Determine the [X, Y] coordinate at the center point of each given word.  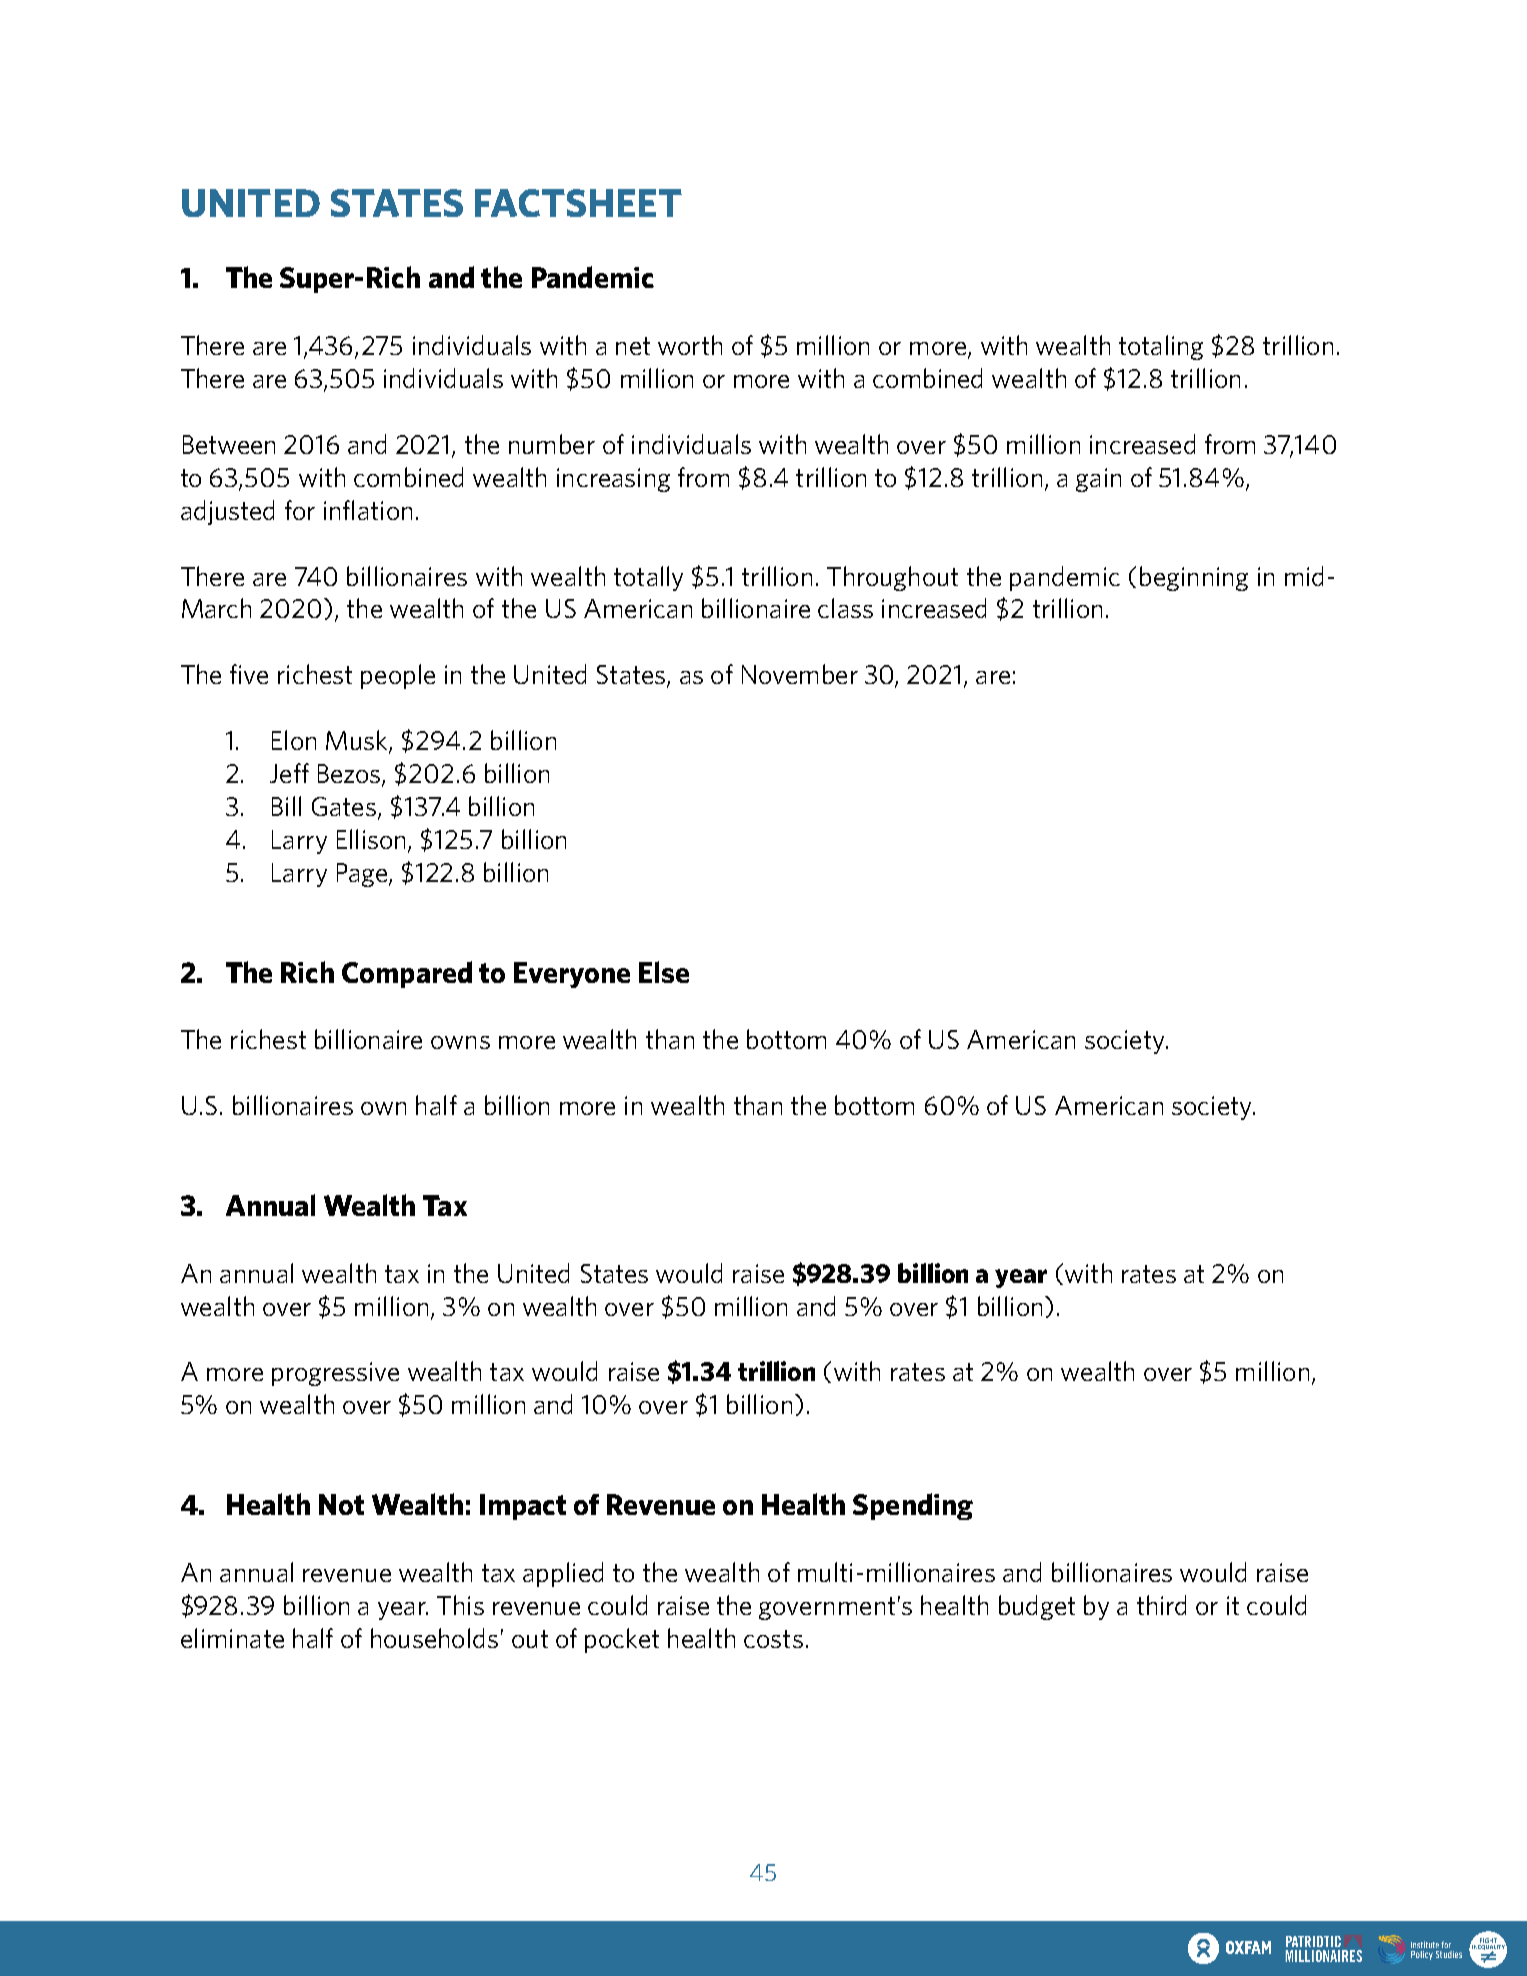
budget [1037, 1607]
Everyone [572, 975]
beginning [1194, 578]
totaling [1161, 347]
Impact [523, 1507]
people [398, 676]
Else [664, 972]
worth [690, 345]
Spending [913, 1506]
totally [648, 578]
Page [362, 875]
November [800, 674]
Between [229, 444]
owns [460, 1042]
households [434, 1638]
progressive [335, 1374]
